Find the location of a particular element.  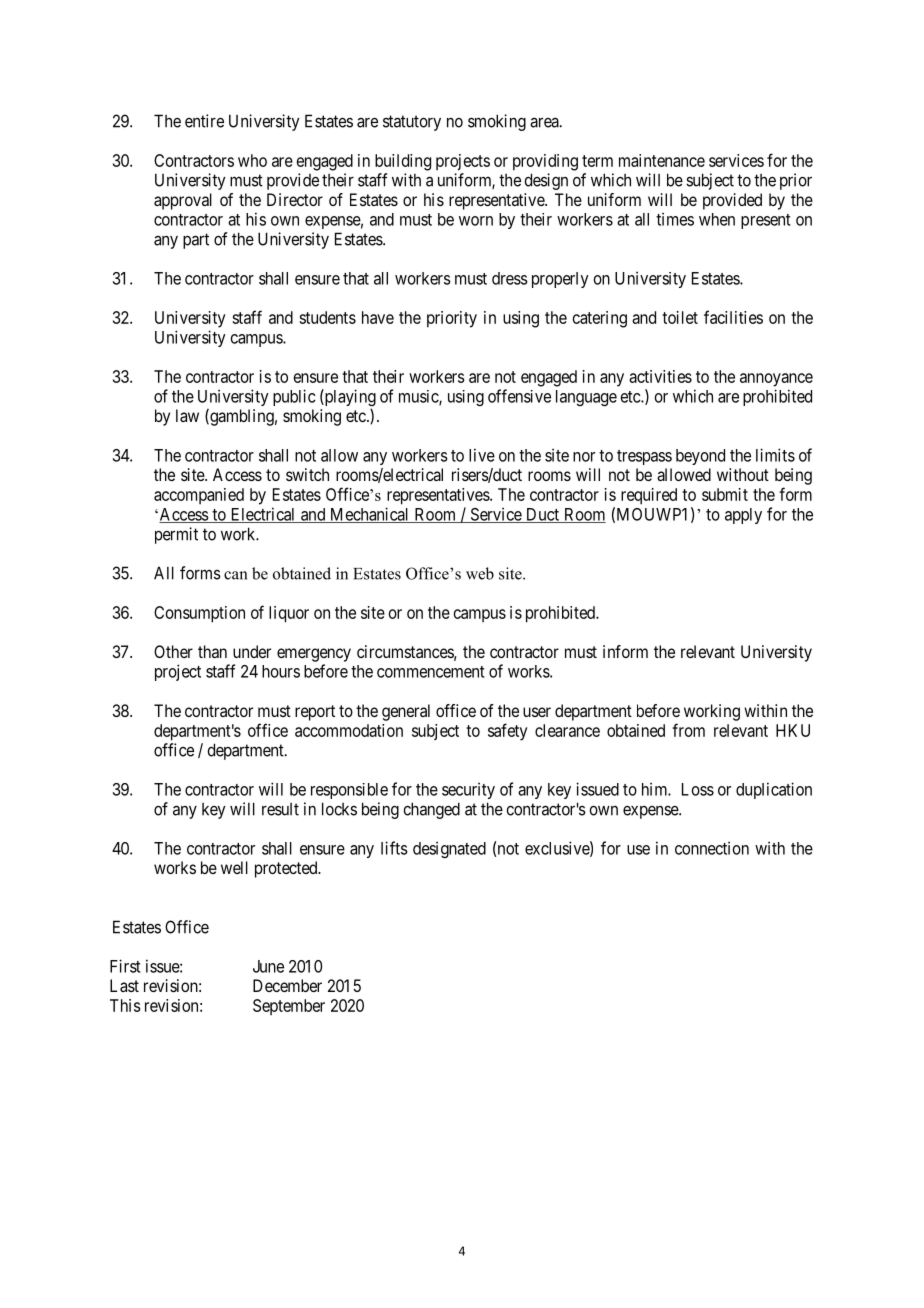

maintenance is located at coordinates (662, 160).
